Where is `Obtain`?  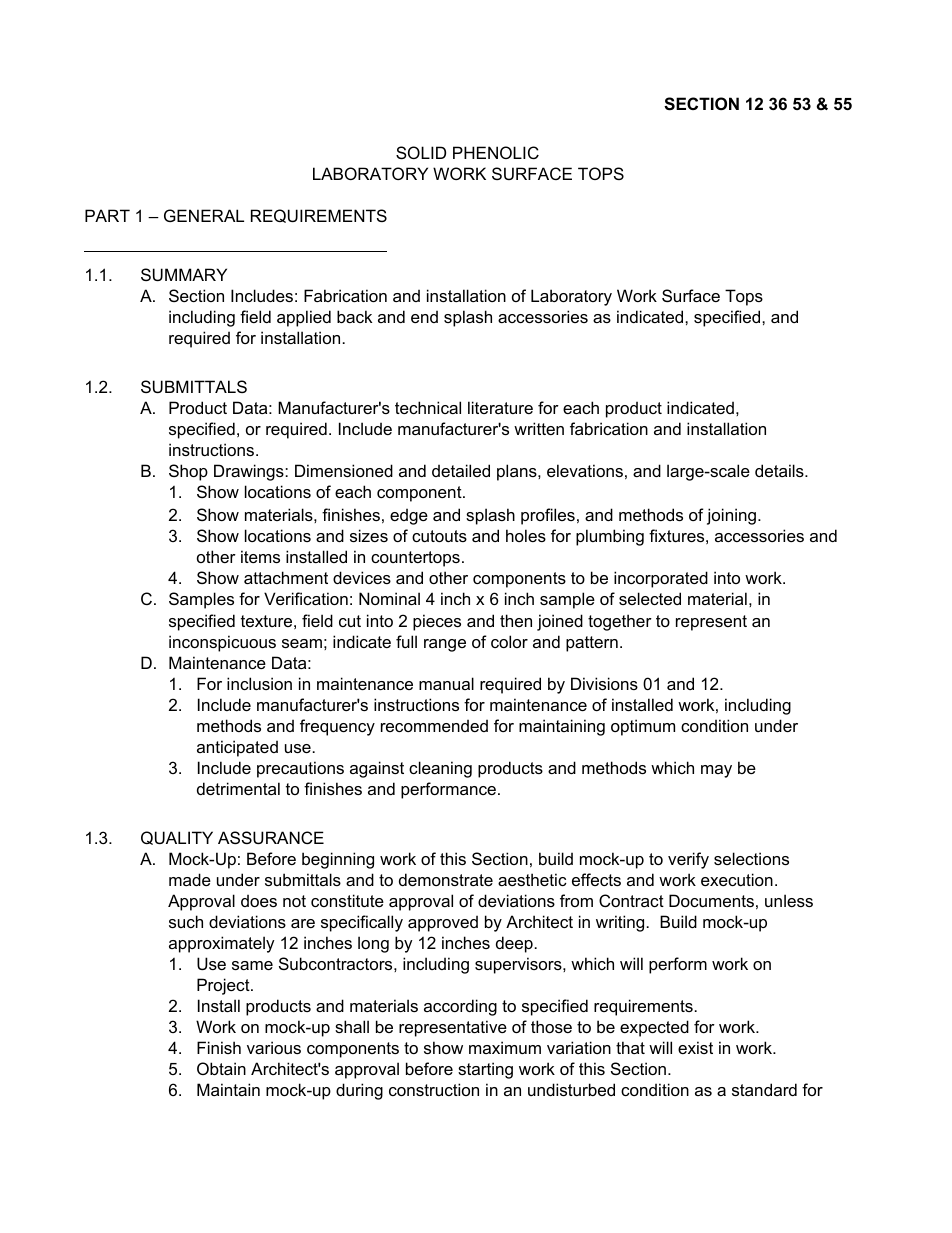 Obtain is located at coordinates (221, 1068).
